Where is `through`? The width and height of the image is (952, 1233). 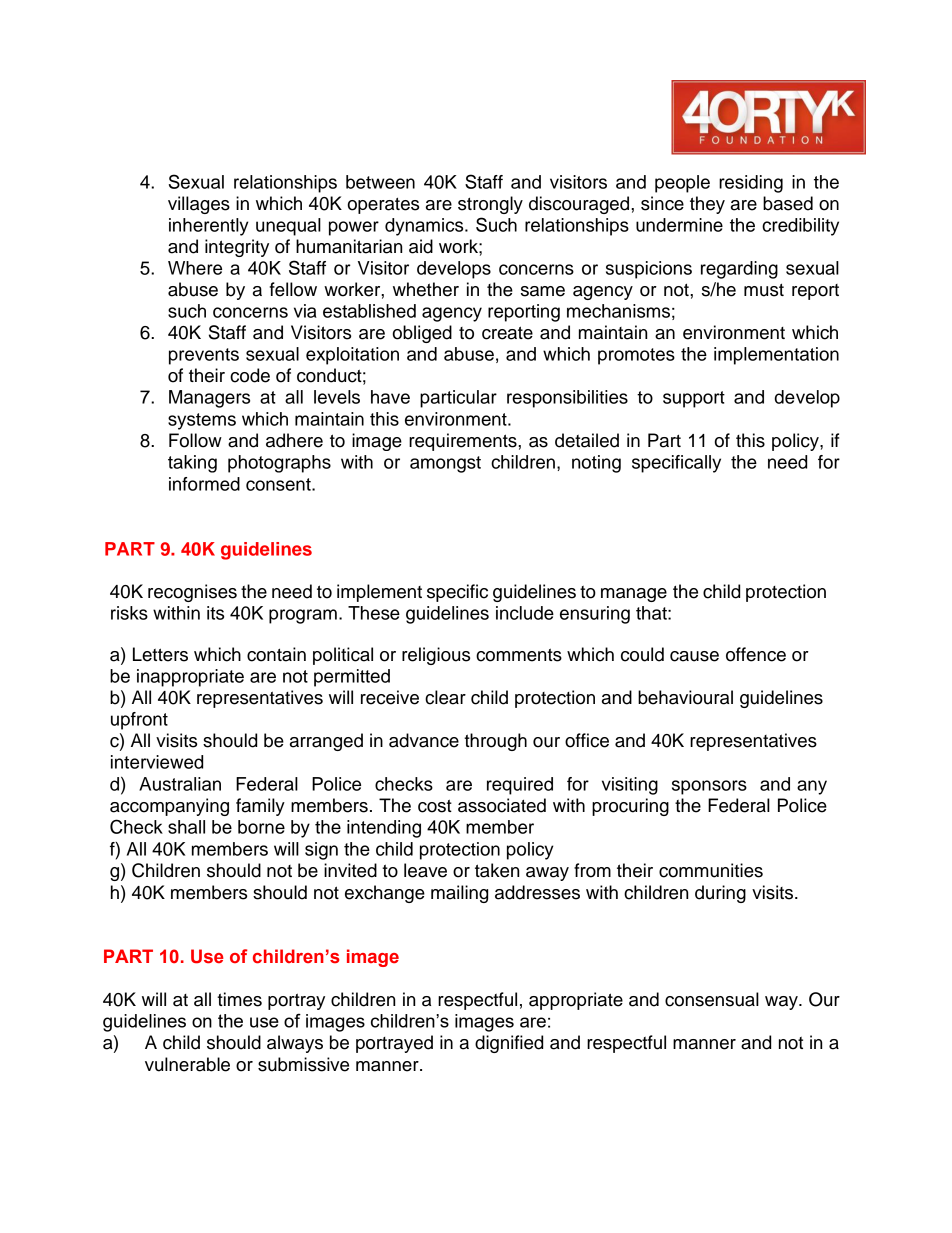 through is located at coordinates (495, 742).
